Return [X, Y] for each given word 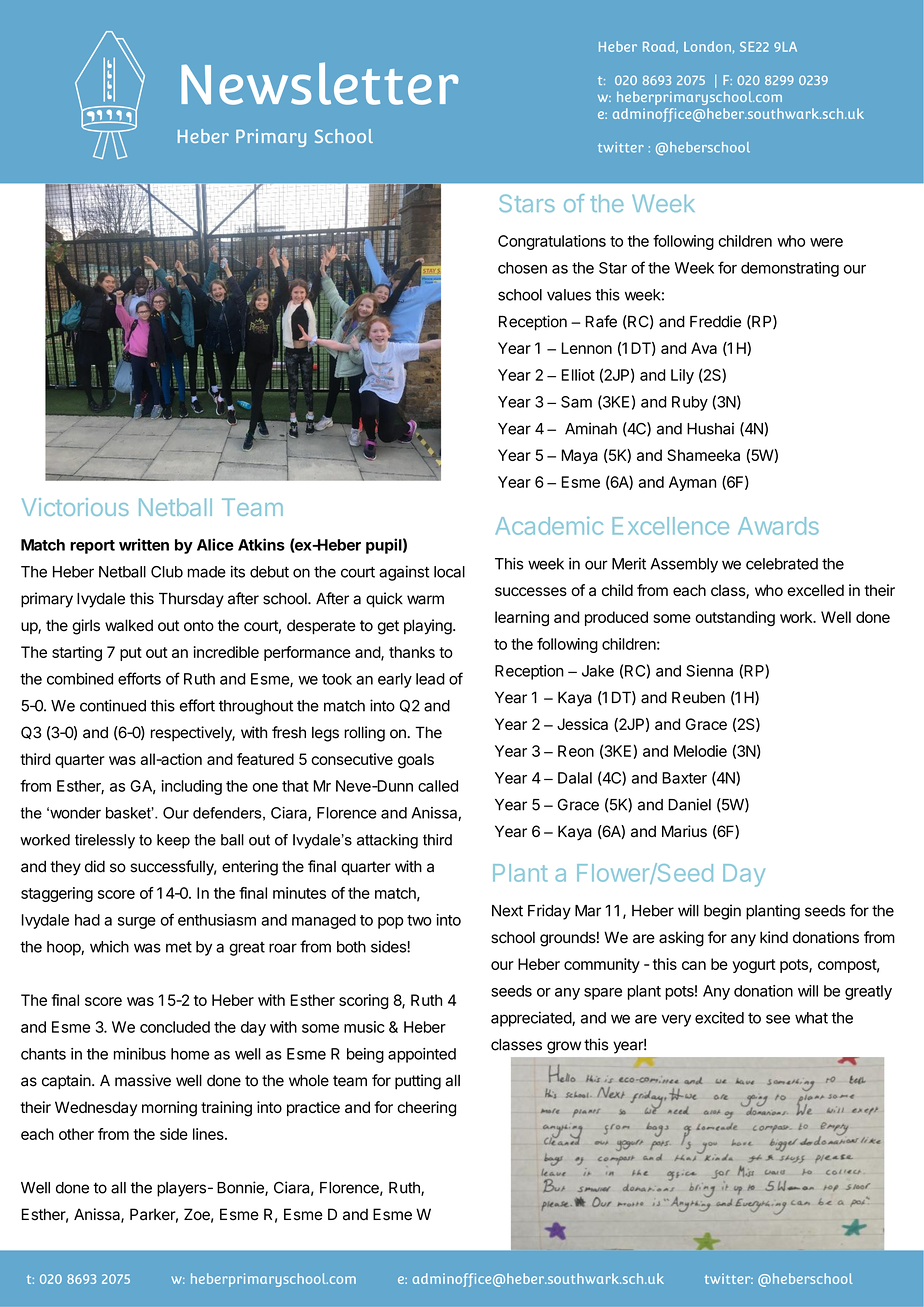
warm [425, 600]
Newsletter [319, 83]
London [707, 46]
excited [719, 1017]
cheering [426, 1109]
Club [167, 572]
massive [143, 1080]
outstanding [735, 618]
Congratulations [552, 242]
